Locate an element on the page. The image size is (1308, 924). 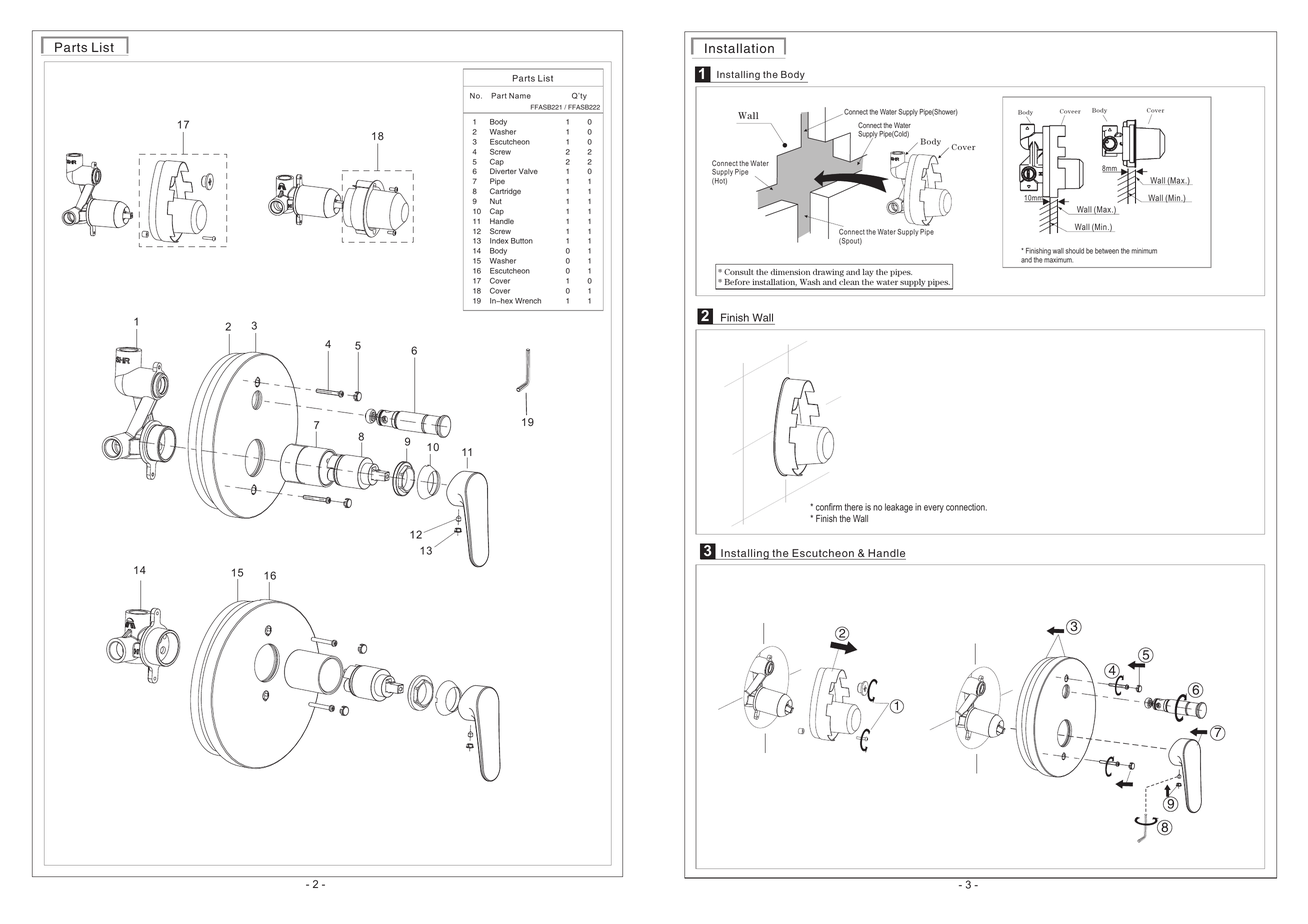
leakage is located at coordinates (899, 508).
